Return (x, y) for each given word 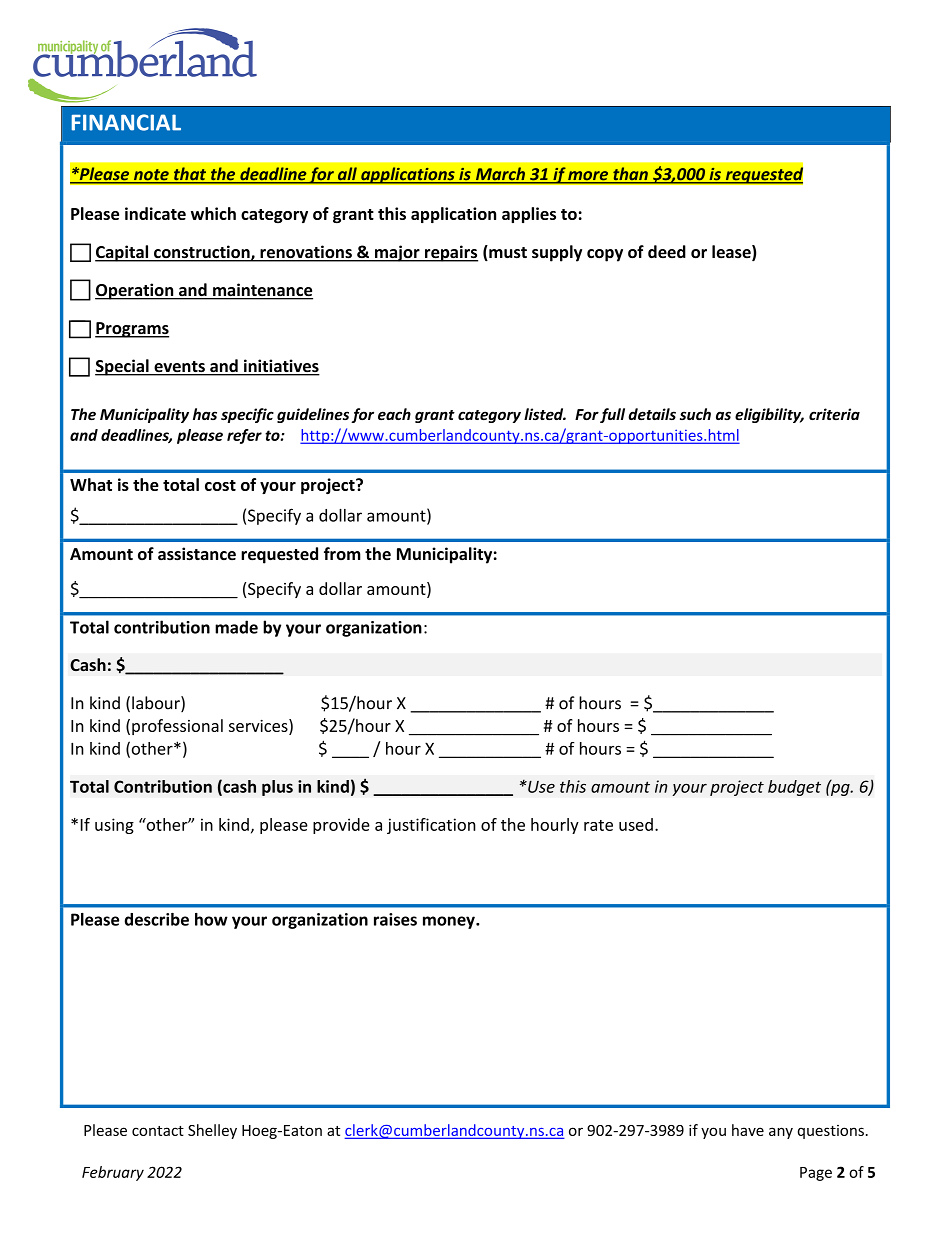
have (748, 1130)
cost (220, 485)
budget (794, 788)
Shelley (212, 1131)
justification (431, 826)
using (114, 826)
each (394, 414)
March (500, 175)
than (630, 175)
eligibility (769, 415)
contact (158, 1131)
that (190, 175)
